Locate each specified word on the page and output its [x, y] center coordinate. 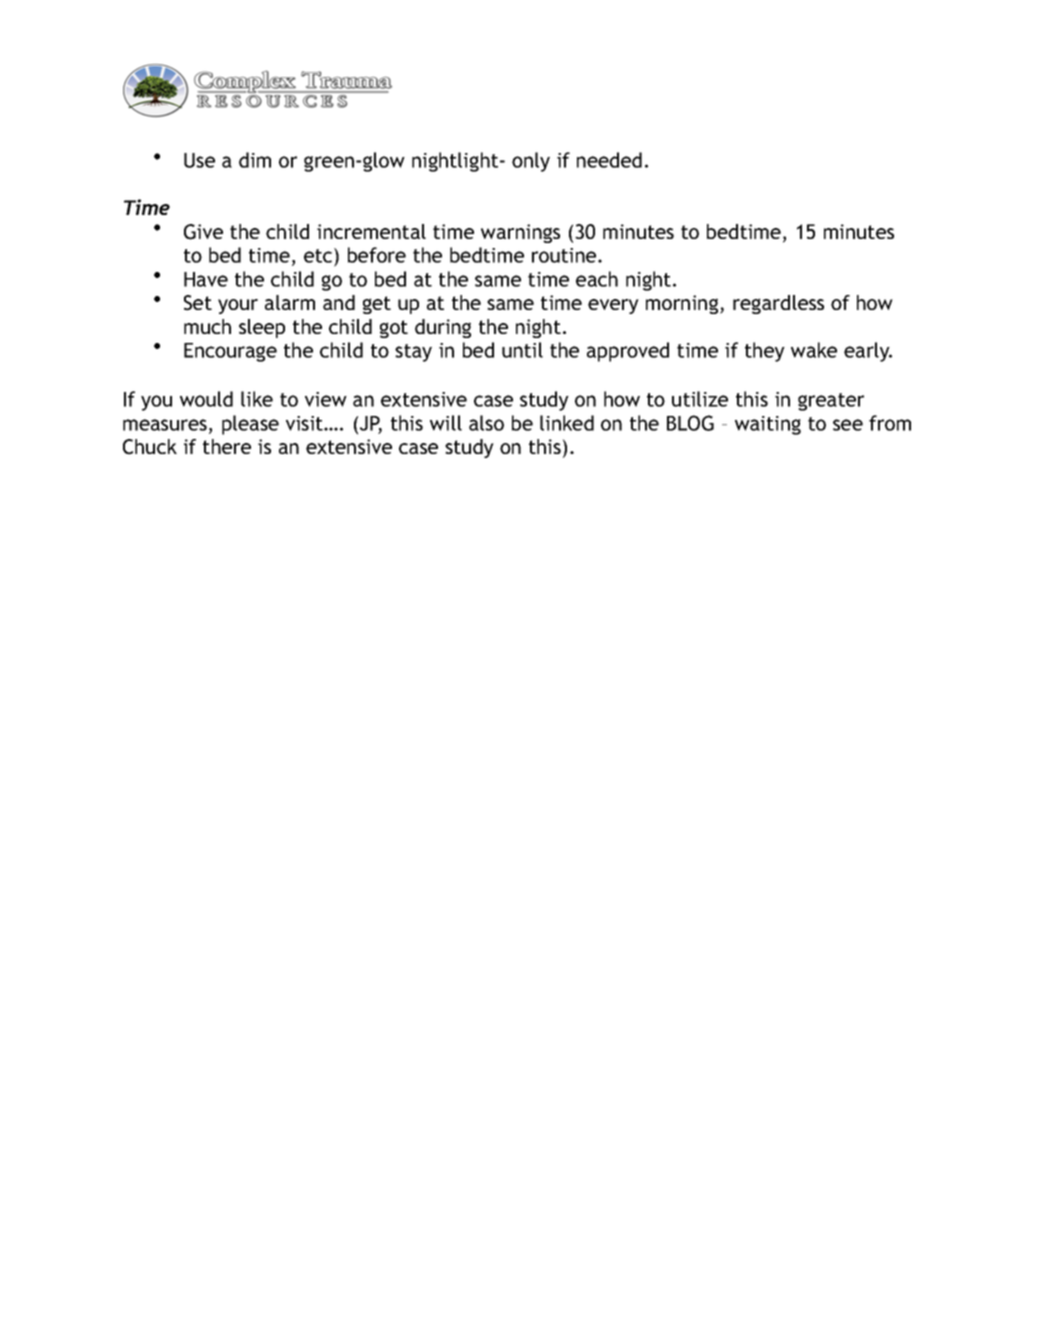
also [486, 423]
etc [319, 255]
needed [609, 160]
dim [255, 160]
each [597, 279]
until [522, 350]
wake [814, 350]
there [227, 446]
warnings [520, 233]
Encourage [230, 352]
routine [565, 255]
